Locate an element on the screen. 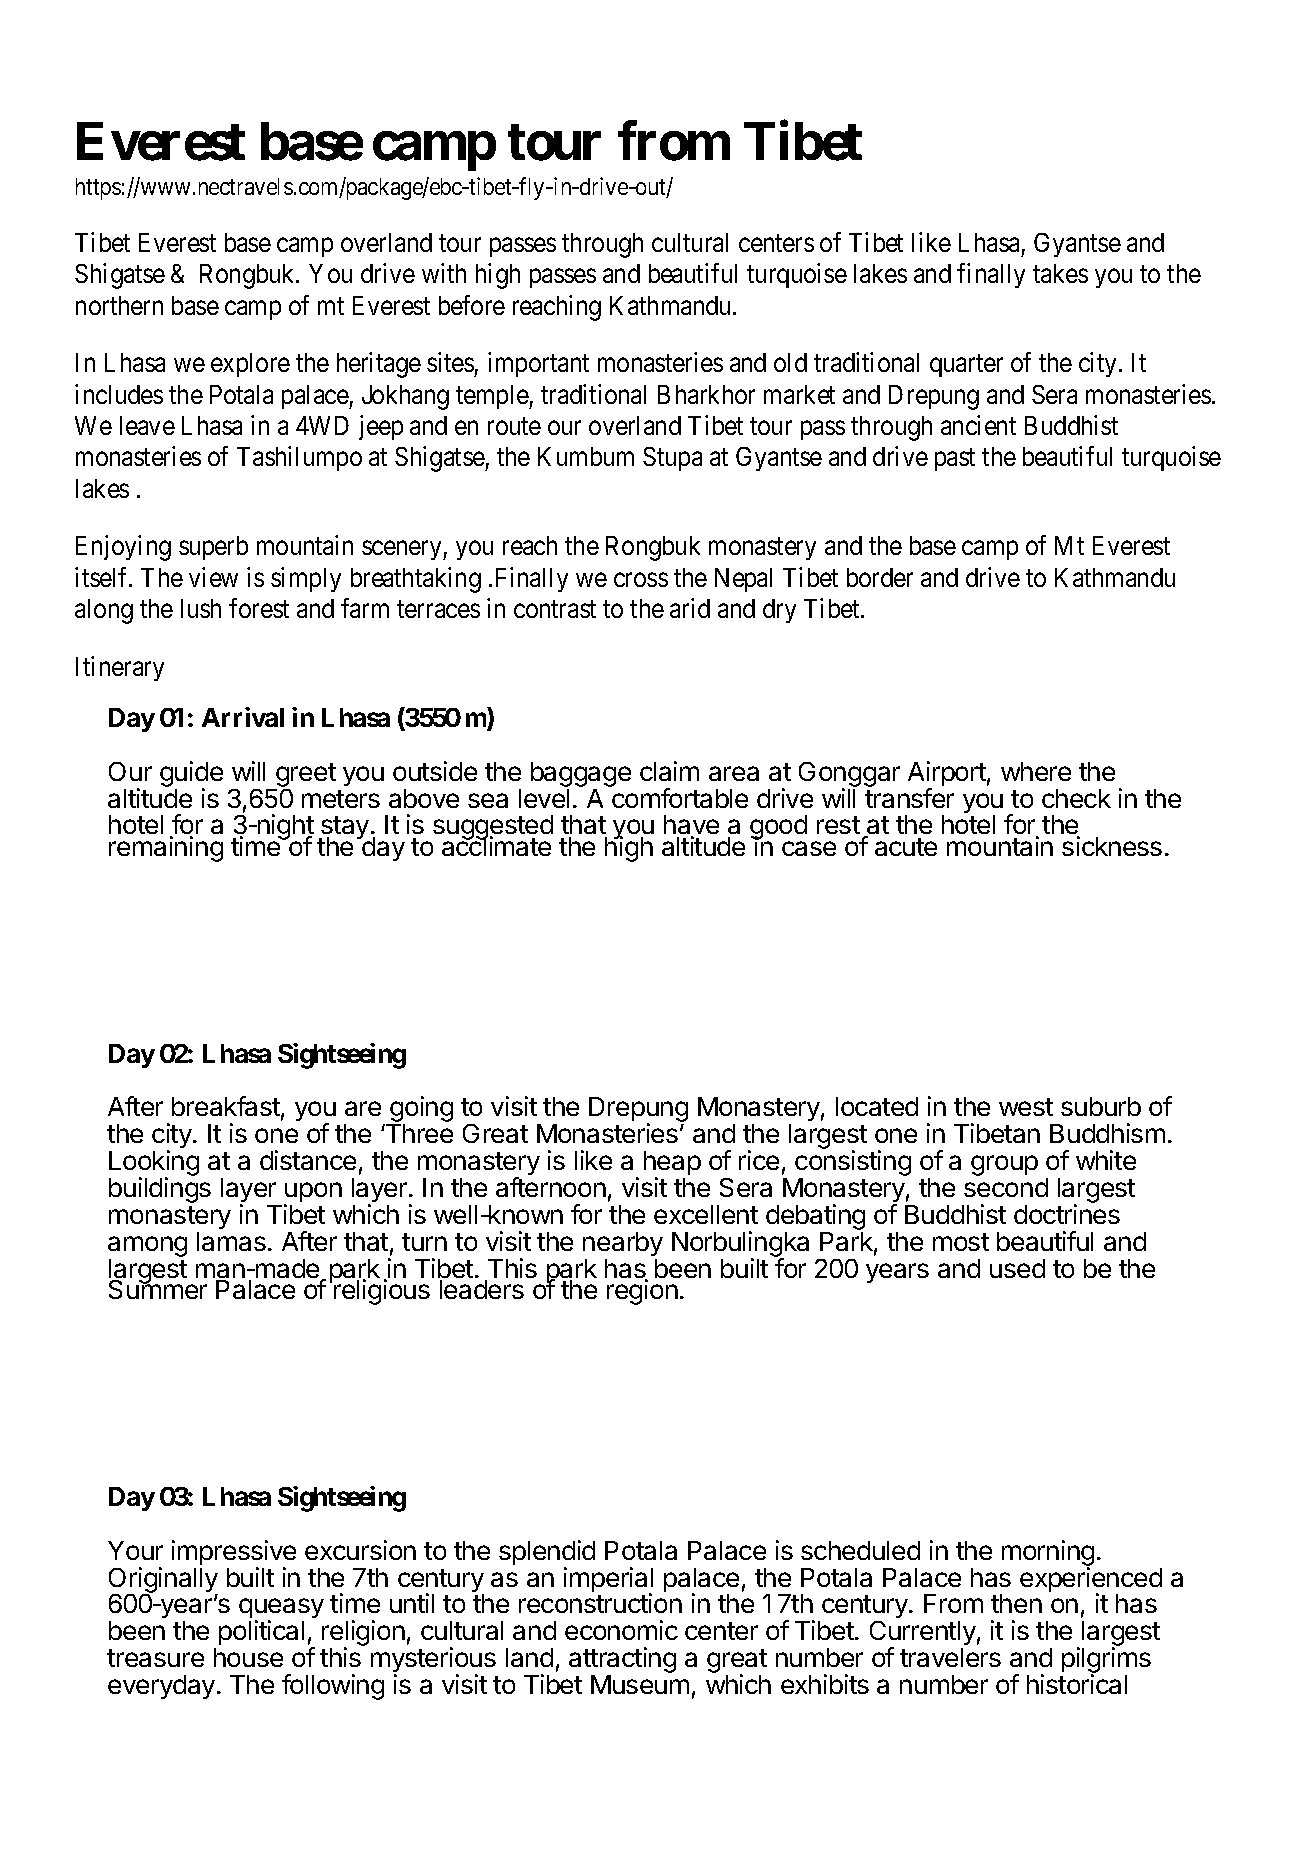  quarter is located at coordinates (966, 366).
